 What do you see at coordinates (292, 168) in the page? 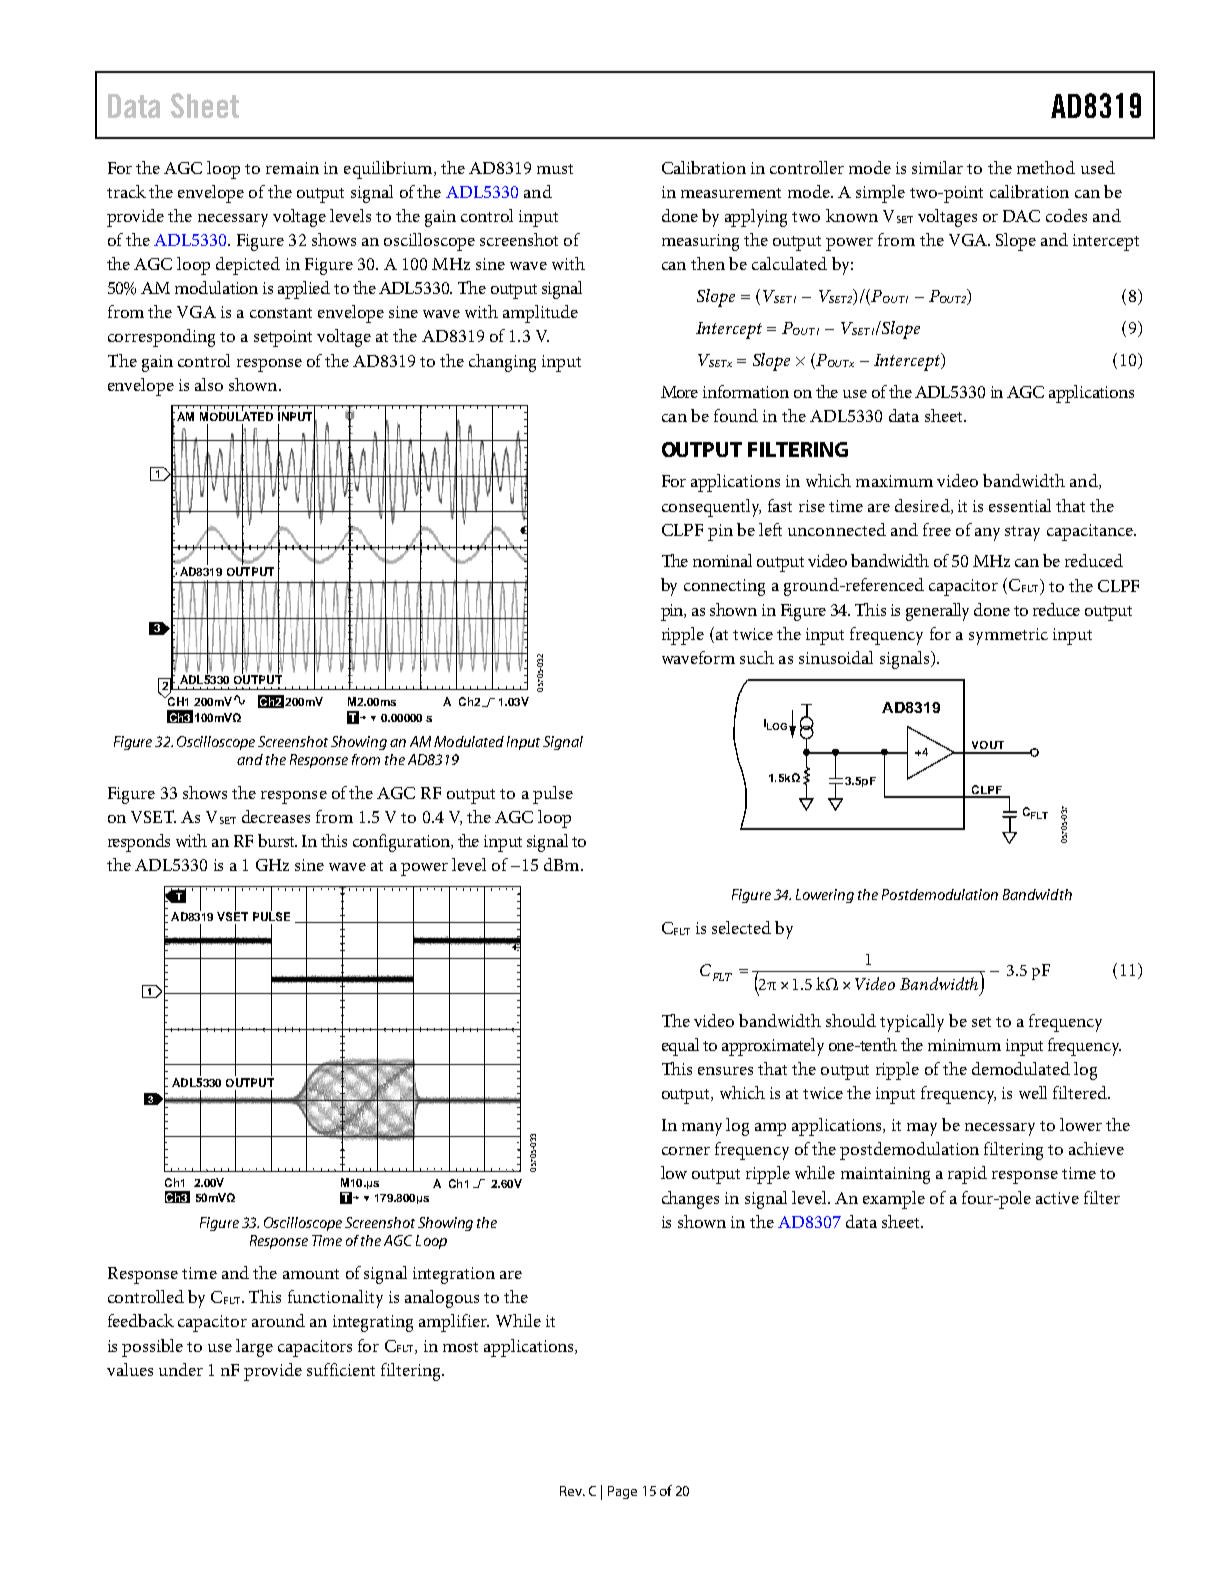
I see `remain` at bounding box center [292, 168].
